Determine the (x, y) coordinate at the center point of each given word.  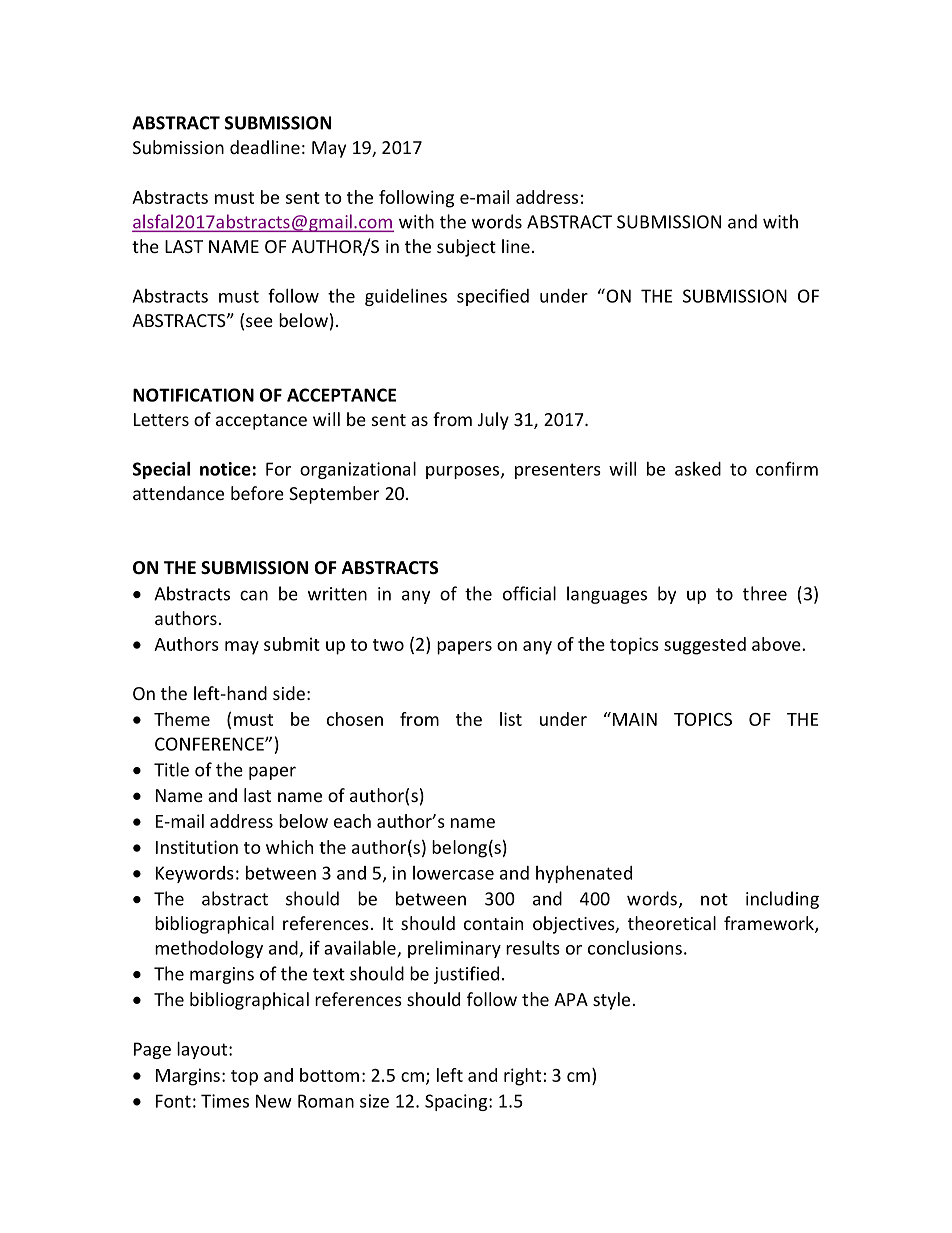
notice (225, 469)
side (289, 693)
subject (466, 248)
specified (493, 297)
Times (225, 1101)
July (493, 421)
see (259, 322)
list (511, 719)
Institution (197, 847)
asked (698, 469)
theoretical (672, 923)
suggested (705, 646)
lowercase (453, 873)
